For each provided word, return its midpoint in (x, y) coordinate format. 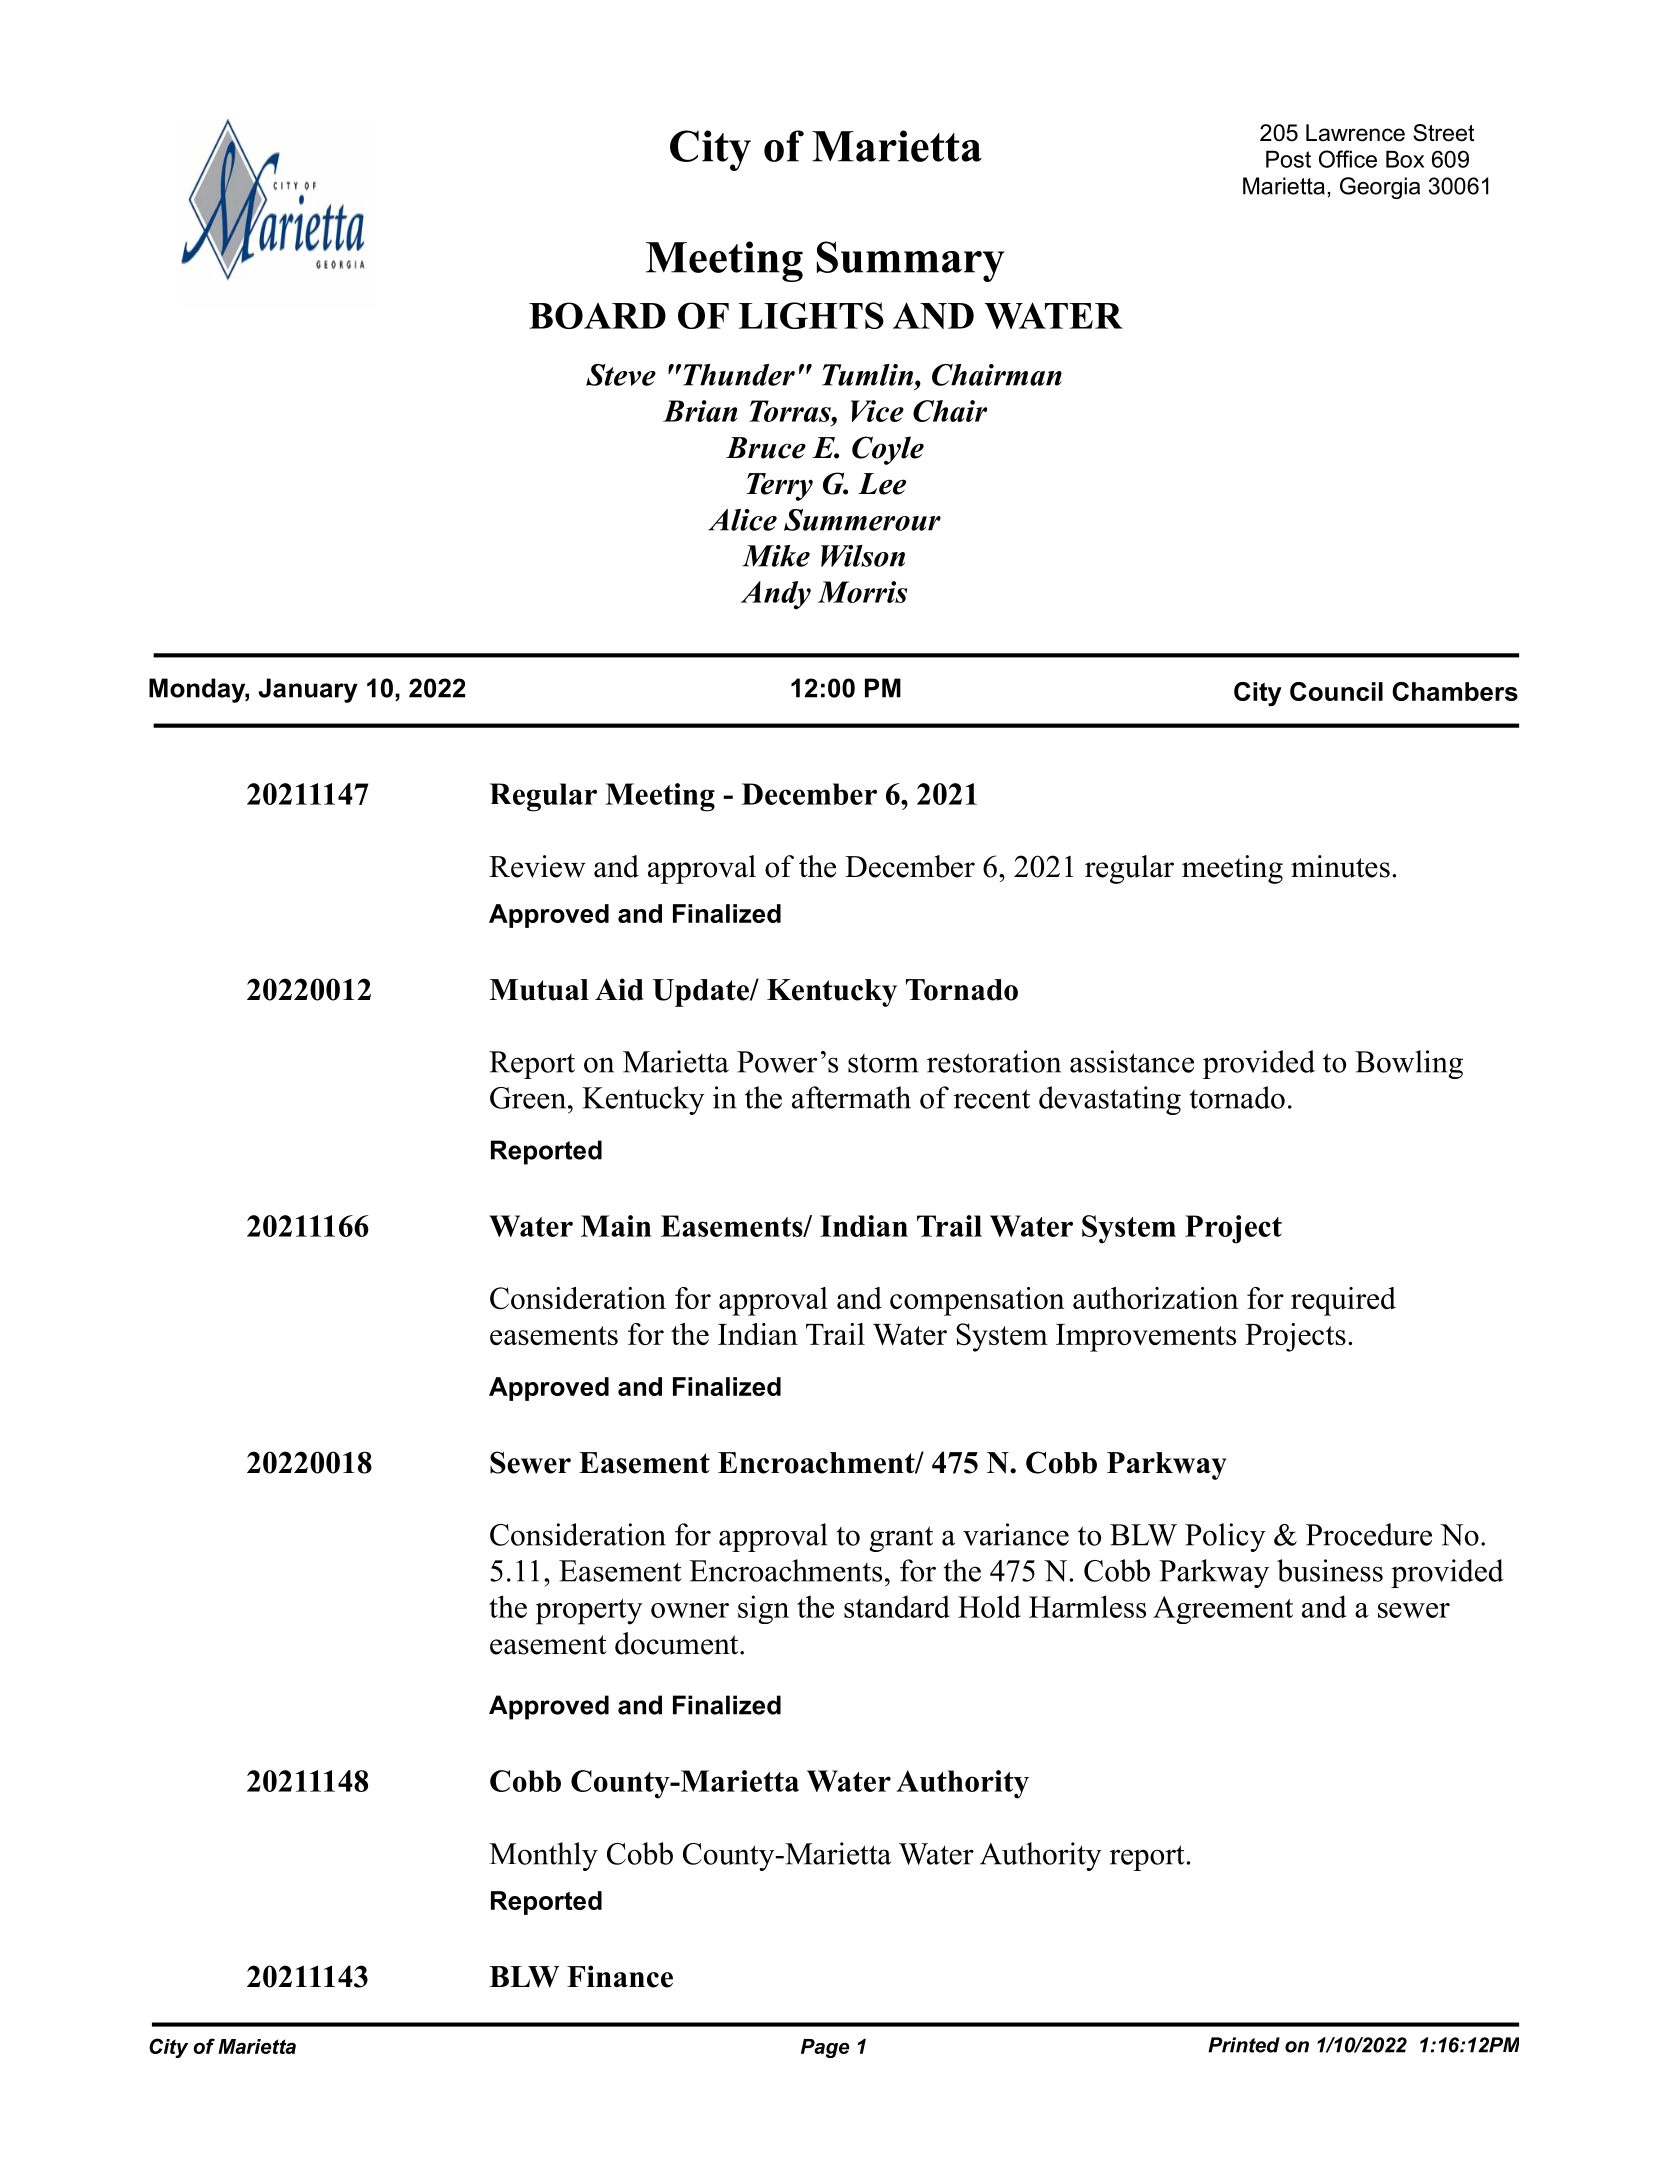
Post (1288, 159)
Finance (620, 1976)
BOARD (597, 315)
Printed (1244, 2045)
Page (825, 2048)
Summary (911, 261)
